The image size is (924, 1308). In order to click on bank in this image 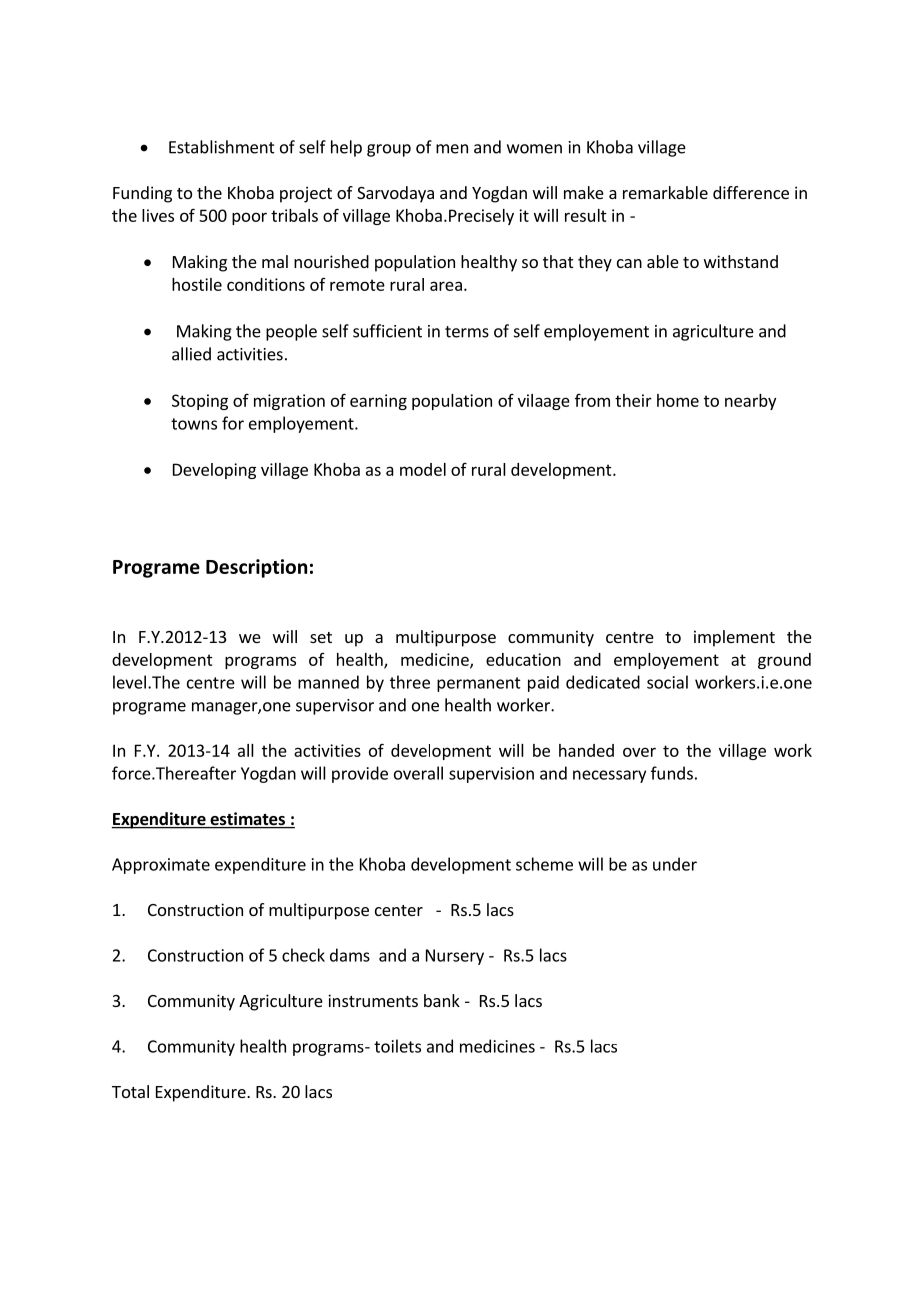, I will do `click(442, 1000)`.
